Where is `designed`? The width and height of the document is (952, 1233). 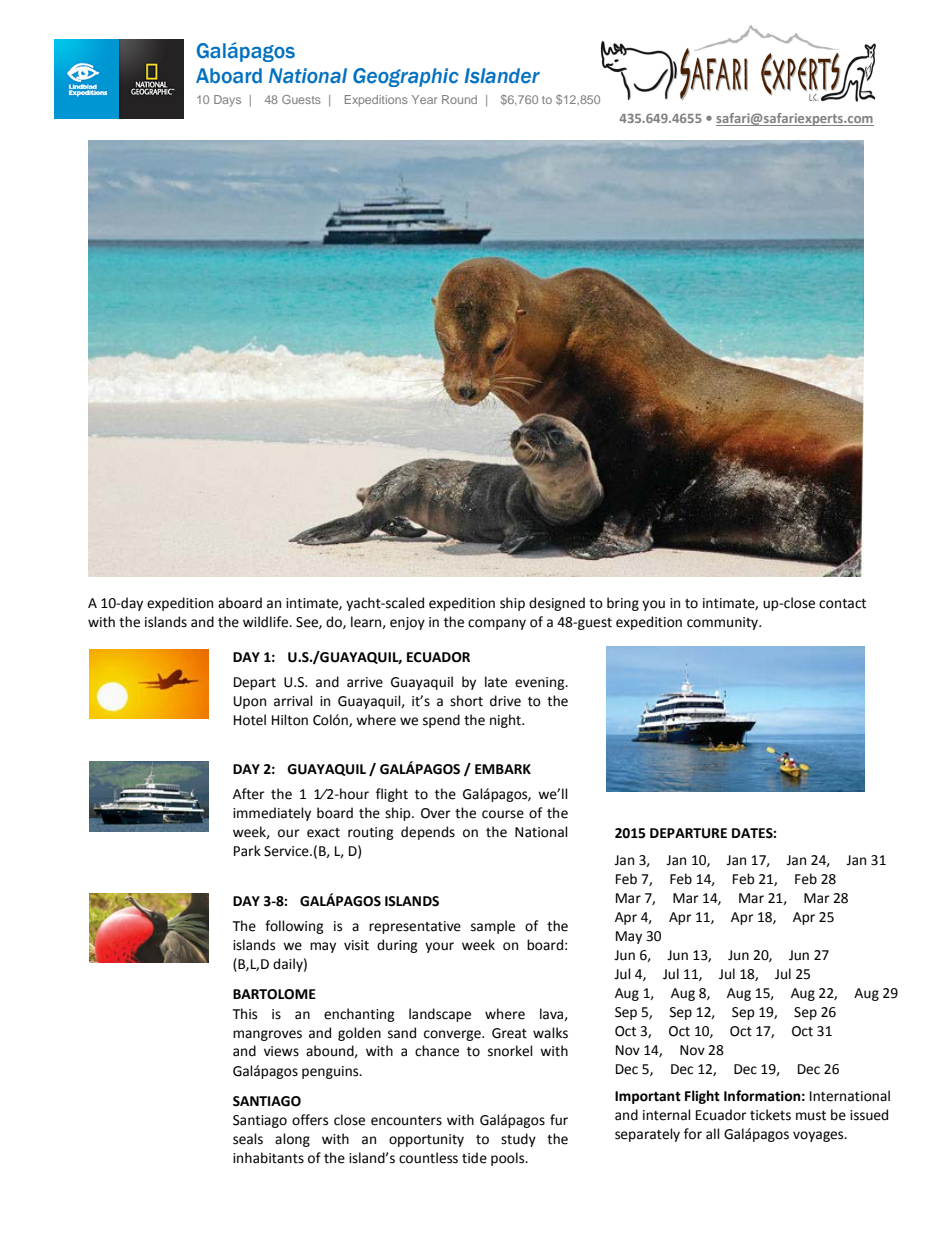 designed is located at coordinates (557, 604).
